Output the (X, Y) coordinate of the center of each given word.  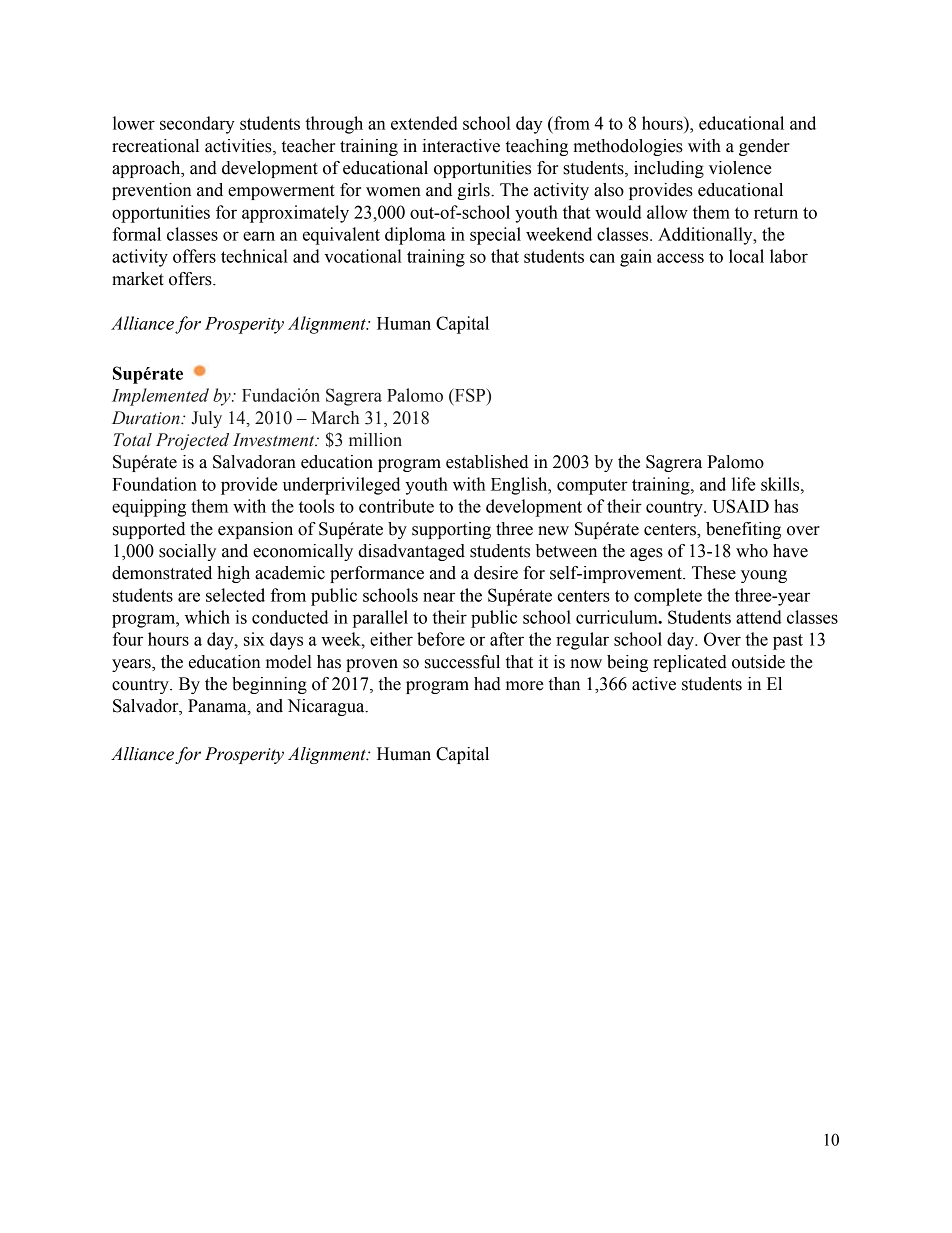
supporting (451, 530)
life (744, 484)
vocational (363, 256)
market (138, 279)
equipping (149, 508)
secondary (197, 125)
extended (424, 123)
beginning (269, 685)
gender (764, 147)
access (680, 258)
